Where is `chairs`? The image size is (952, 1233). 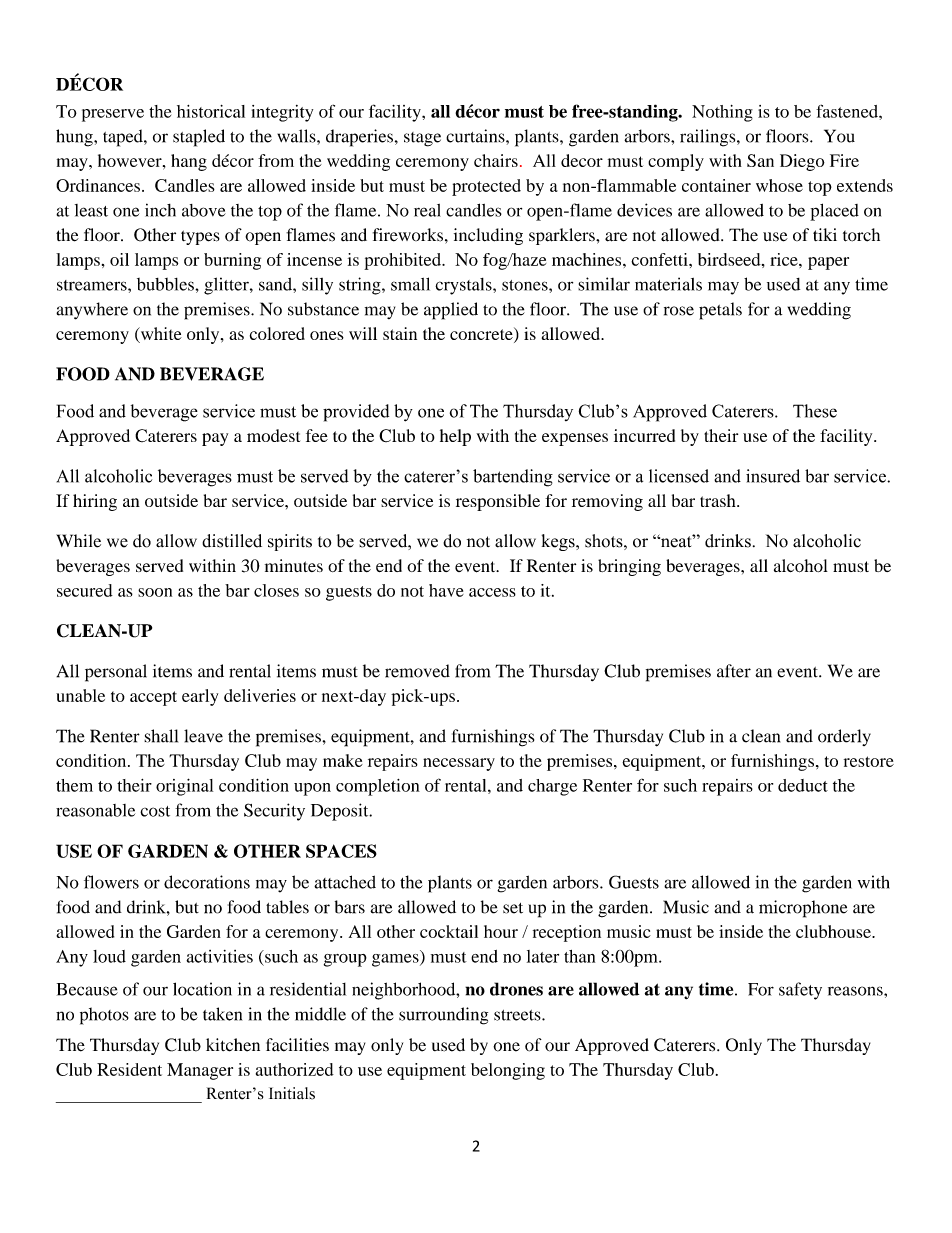
chairs is located at coordinates (496, 160).
